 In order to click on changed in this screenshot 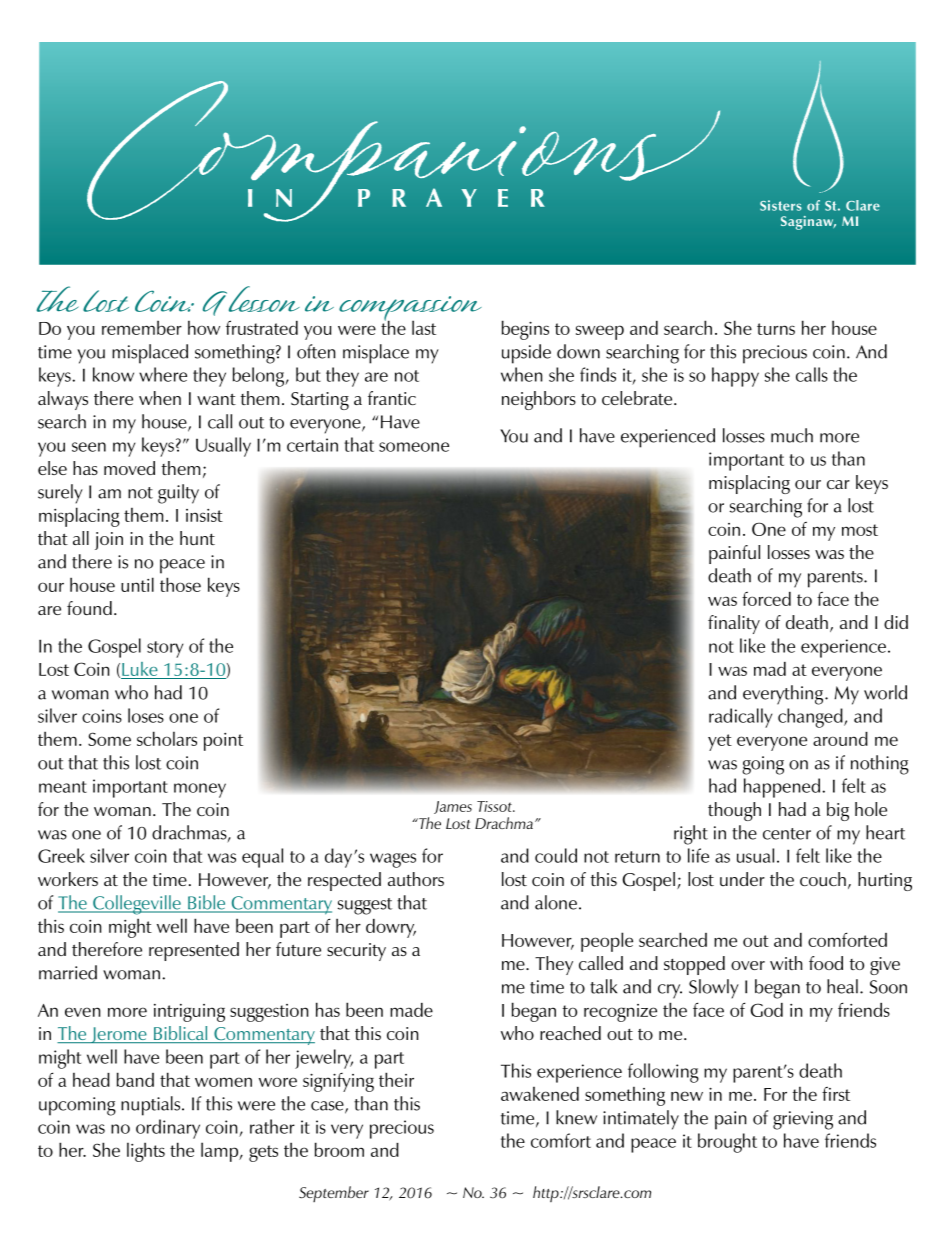, I will do `click(811, 718)`.
